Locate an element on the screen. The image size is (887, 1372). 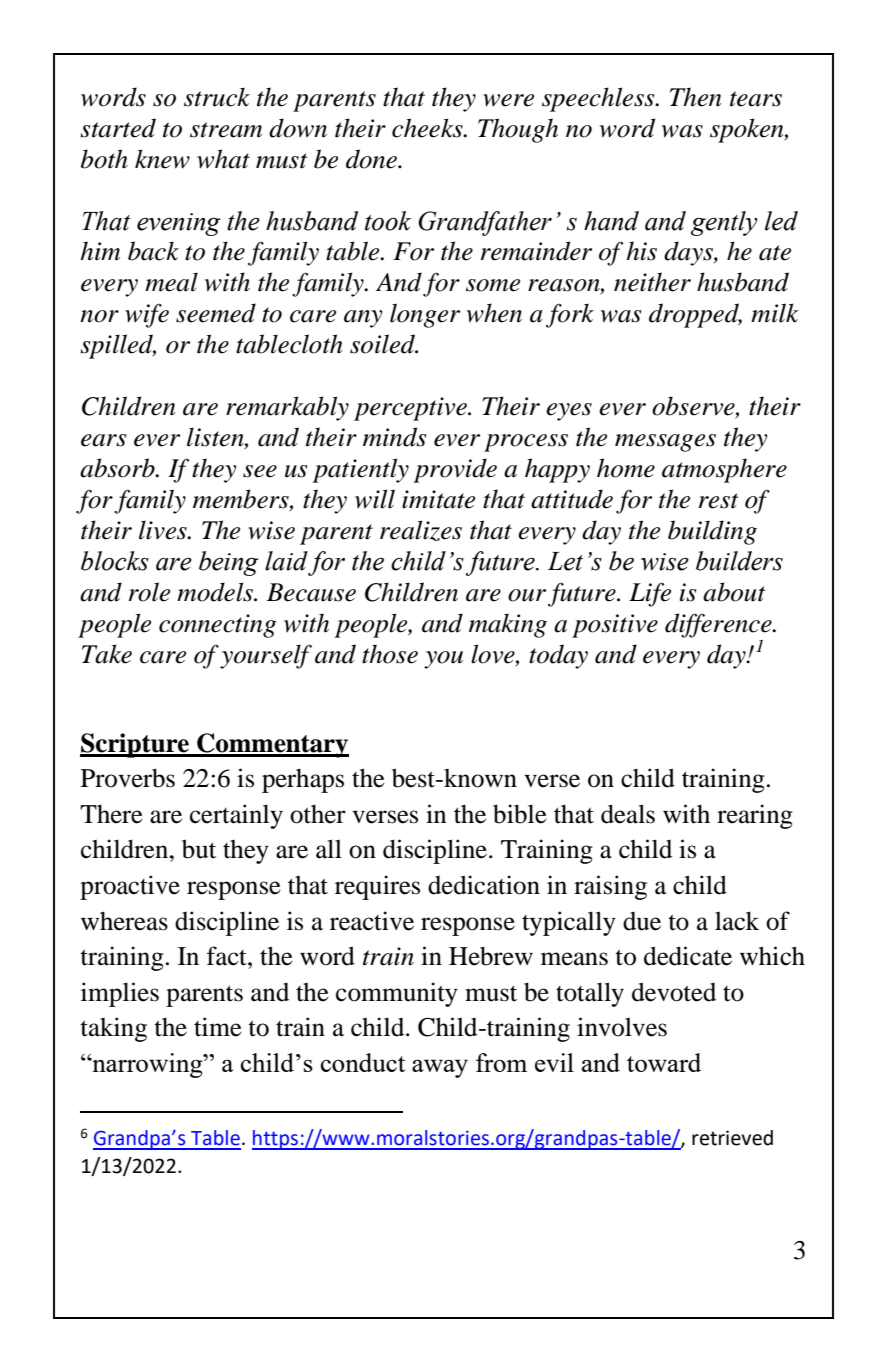
knew is located at coordinates (162, 159).
